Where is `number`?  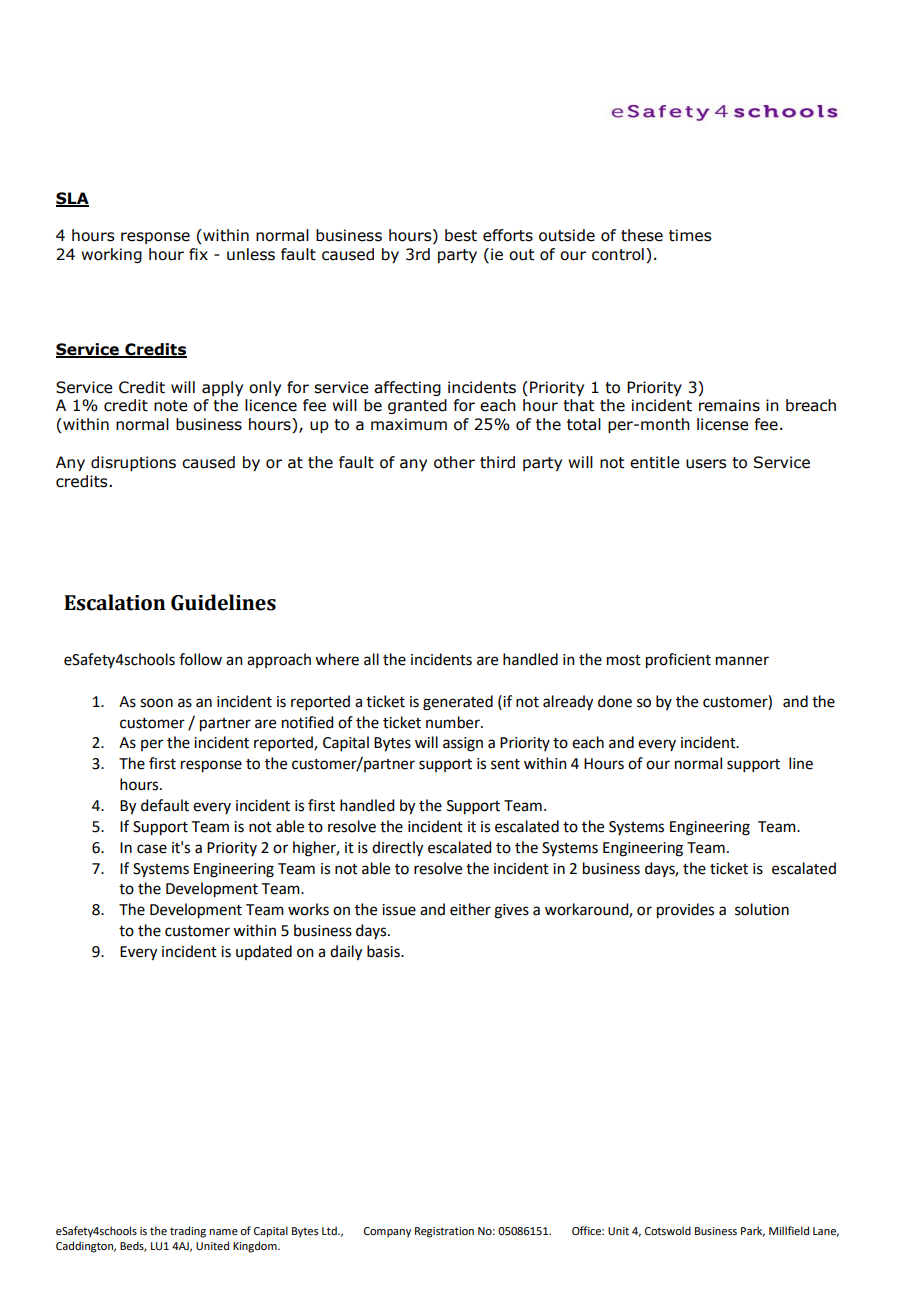 number is located at coordinates (454, 722).
